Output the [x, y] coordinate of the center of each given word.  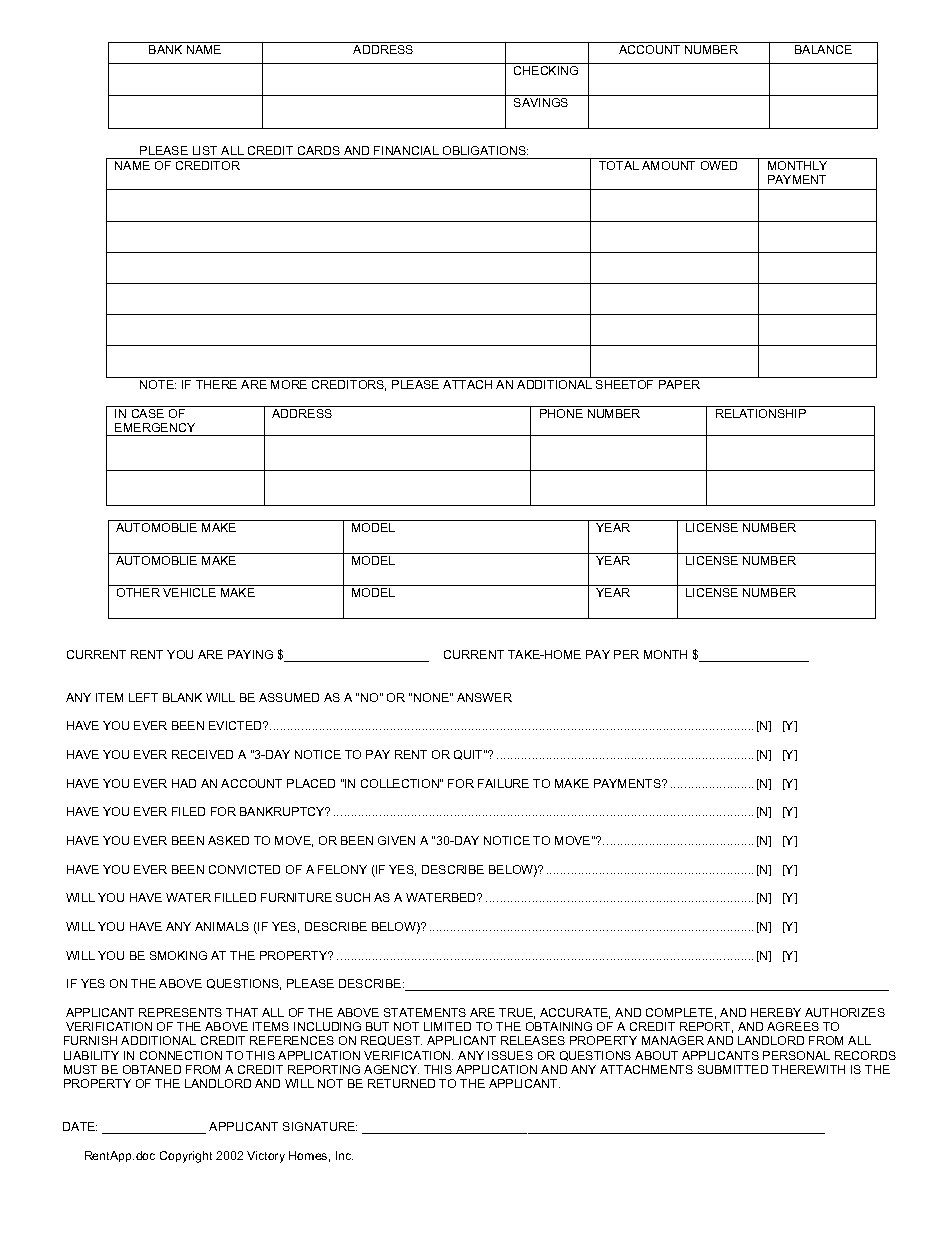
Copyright [186, 1157]
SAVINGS [541, 102]
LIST [205, 150]
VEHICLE [189, 592]
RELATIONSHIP [761, 413]
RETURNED [401, 1083]
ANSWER [484, 697]
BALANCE [823, 49]
